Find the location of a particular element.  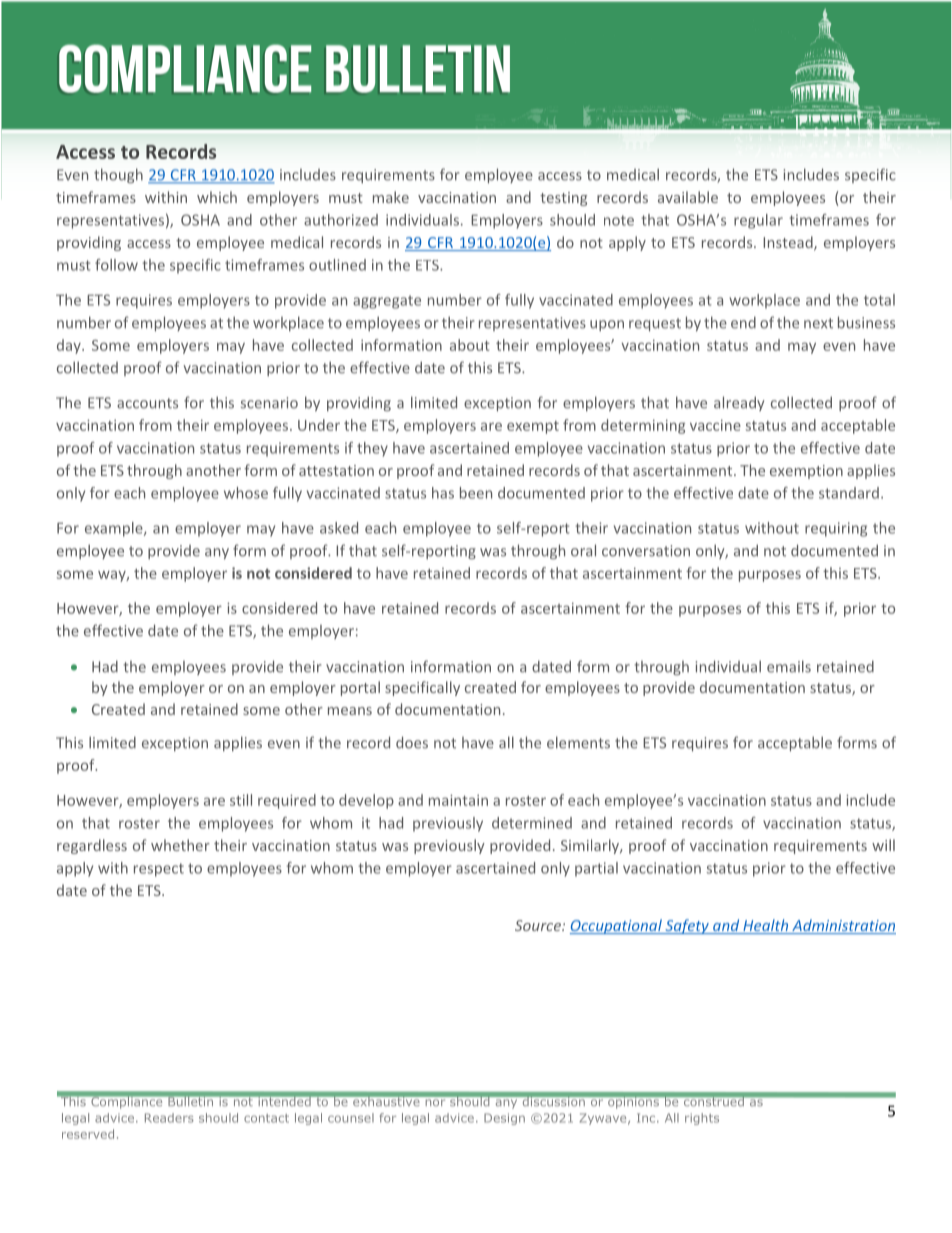

already is located at coordinates (739, 403).
